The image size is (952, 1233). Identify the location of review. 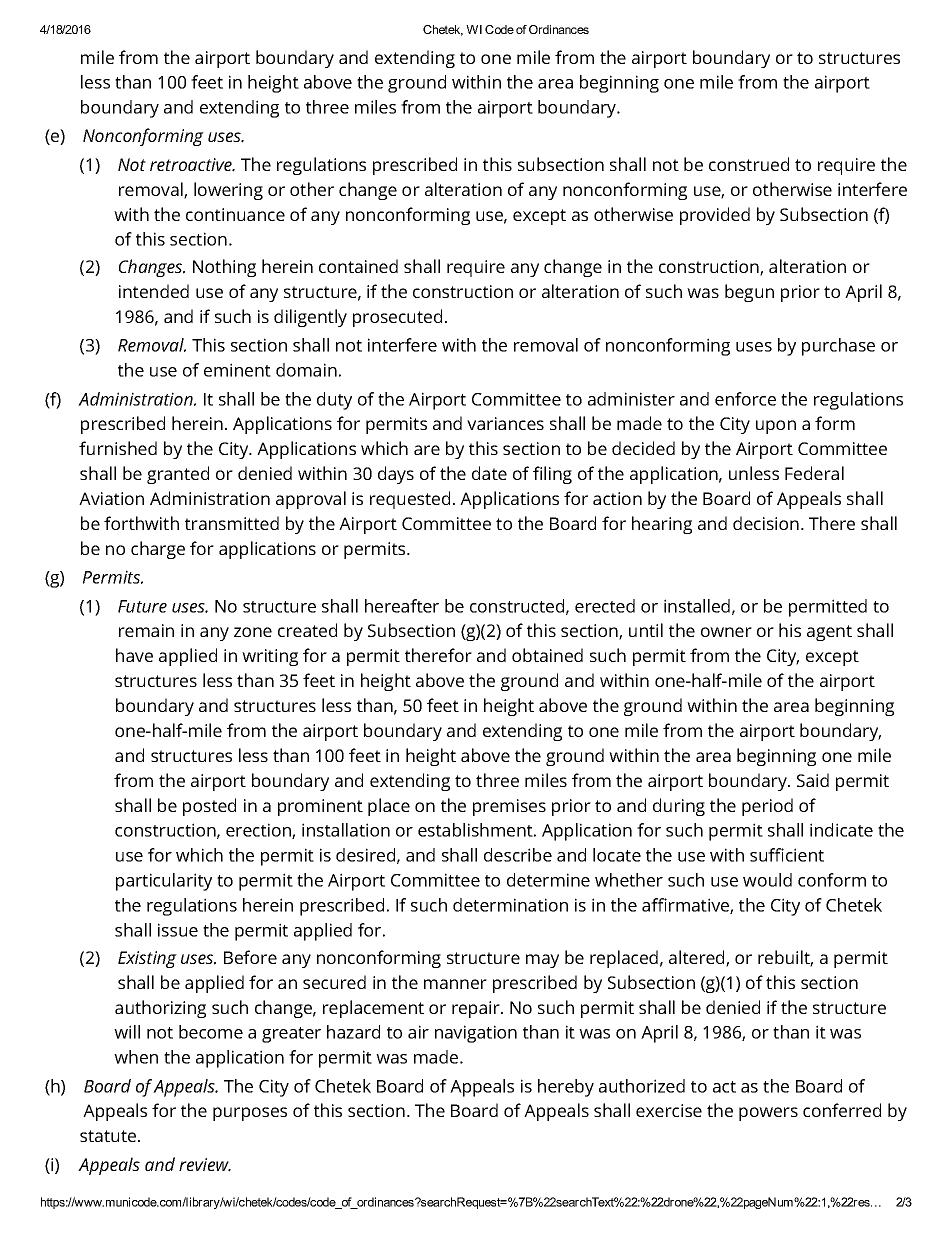
(205, 1165).
